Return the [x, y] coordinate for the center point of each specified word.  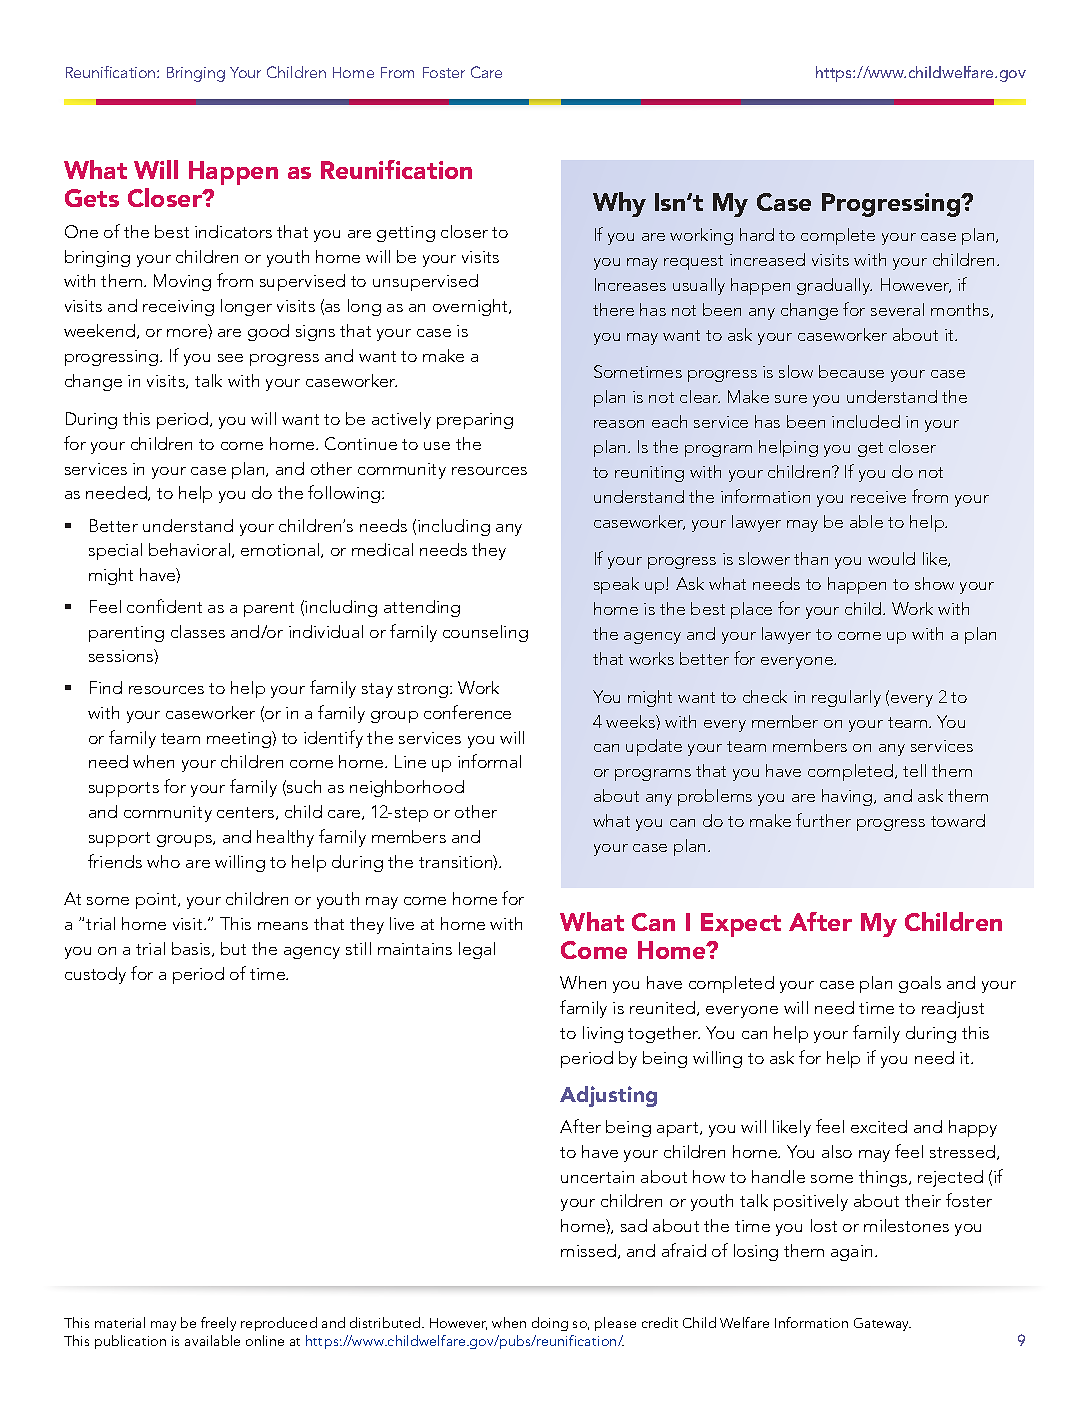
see [230, 358]
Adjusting [608, 1096]
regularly [846, 698]
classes [198, 631]
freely [218, 1324]
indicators [233, 231]
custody [95, 975]
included [866, 421]
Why [619, 204]
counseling [485, 633]
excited [879, 1126]
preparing [475, 421]
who [163, 861]
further [823, 820]
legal [477, 950]
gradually [834, 286]
